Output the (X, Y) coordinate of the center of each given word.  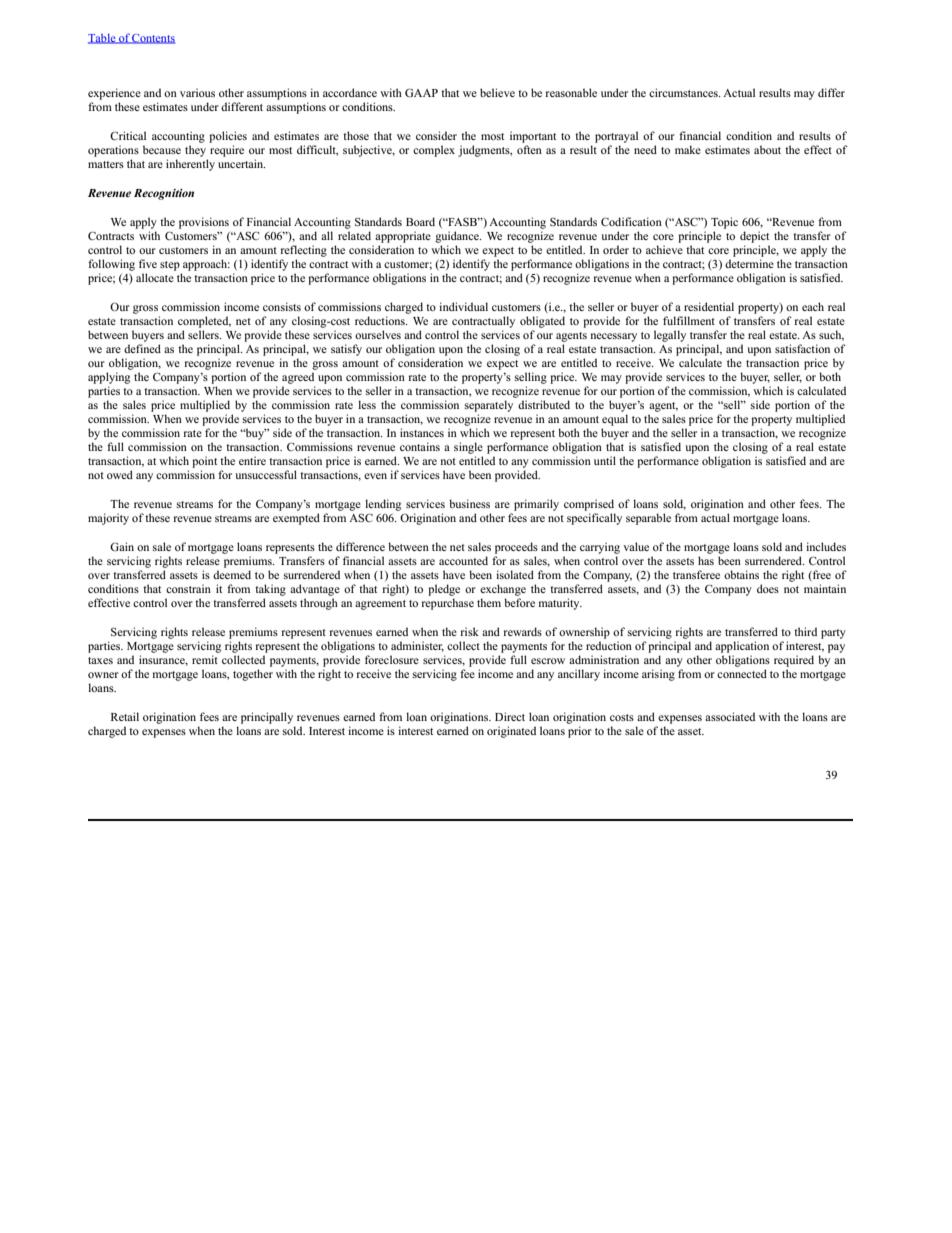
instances (422, 432)
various (197, 92)
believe (497, 92)
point (204, 462)
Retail (125, 716)
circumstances (684, 92)
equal (615, 420)
